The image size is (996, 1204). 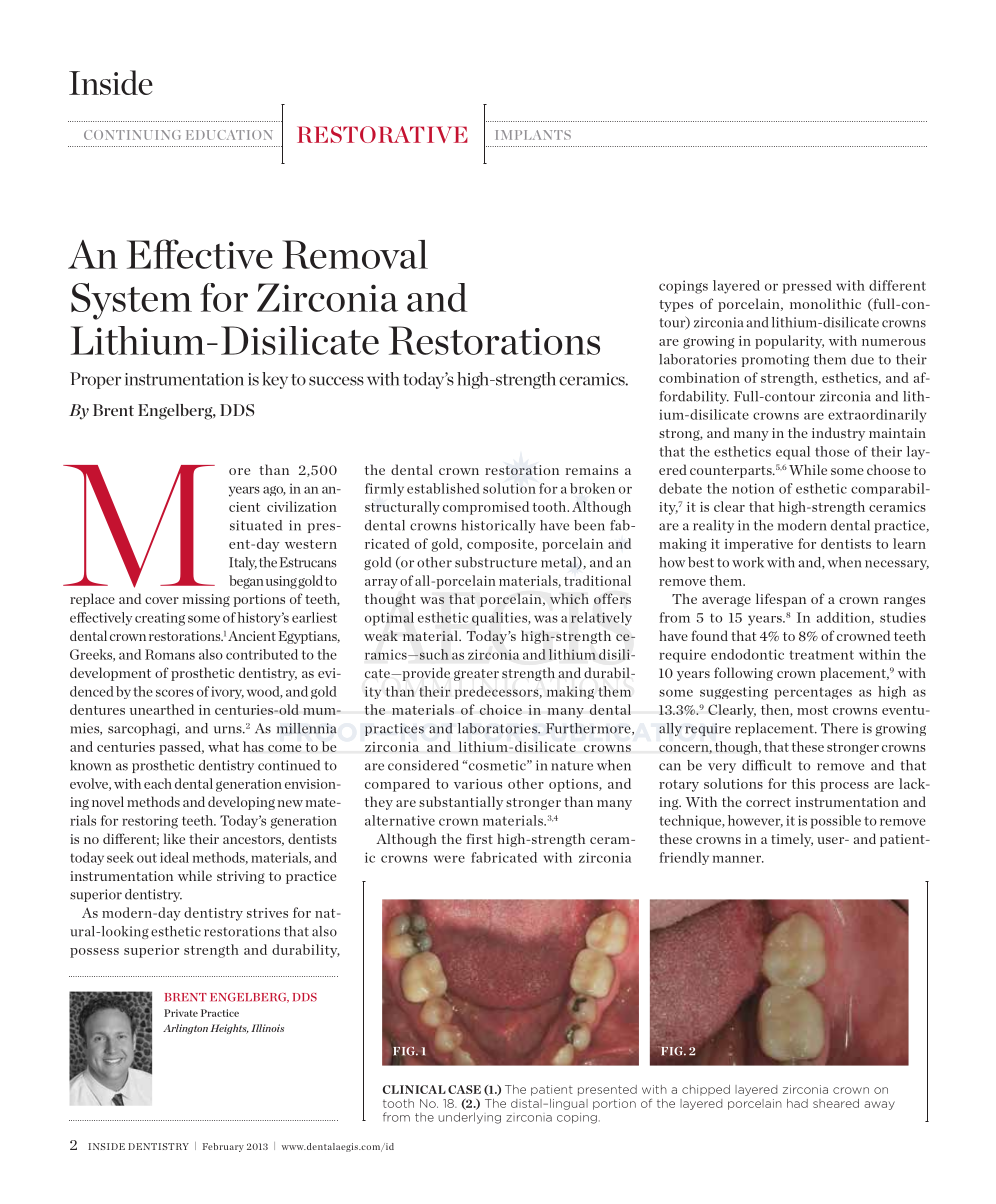 What do you see at coordinates (569, 598) in the screenshot?
I see `which` at bounding box center [569, 598].
